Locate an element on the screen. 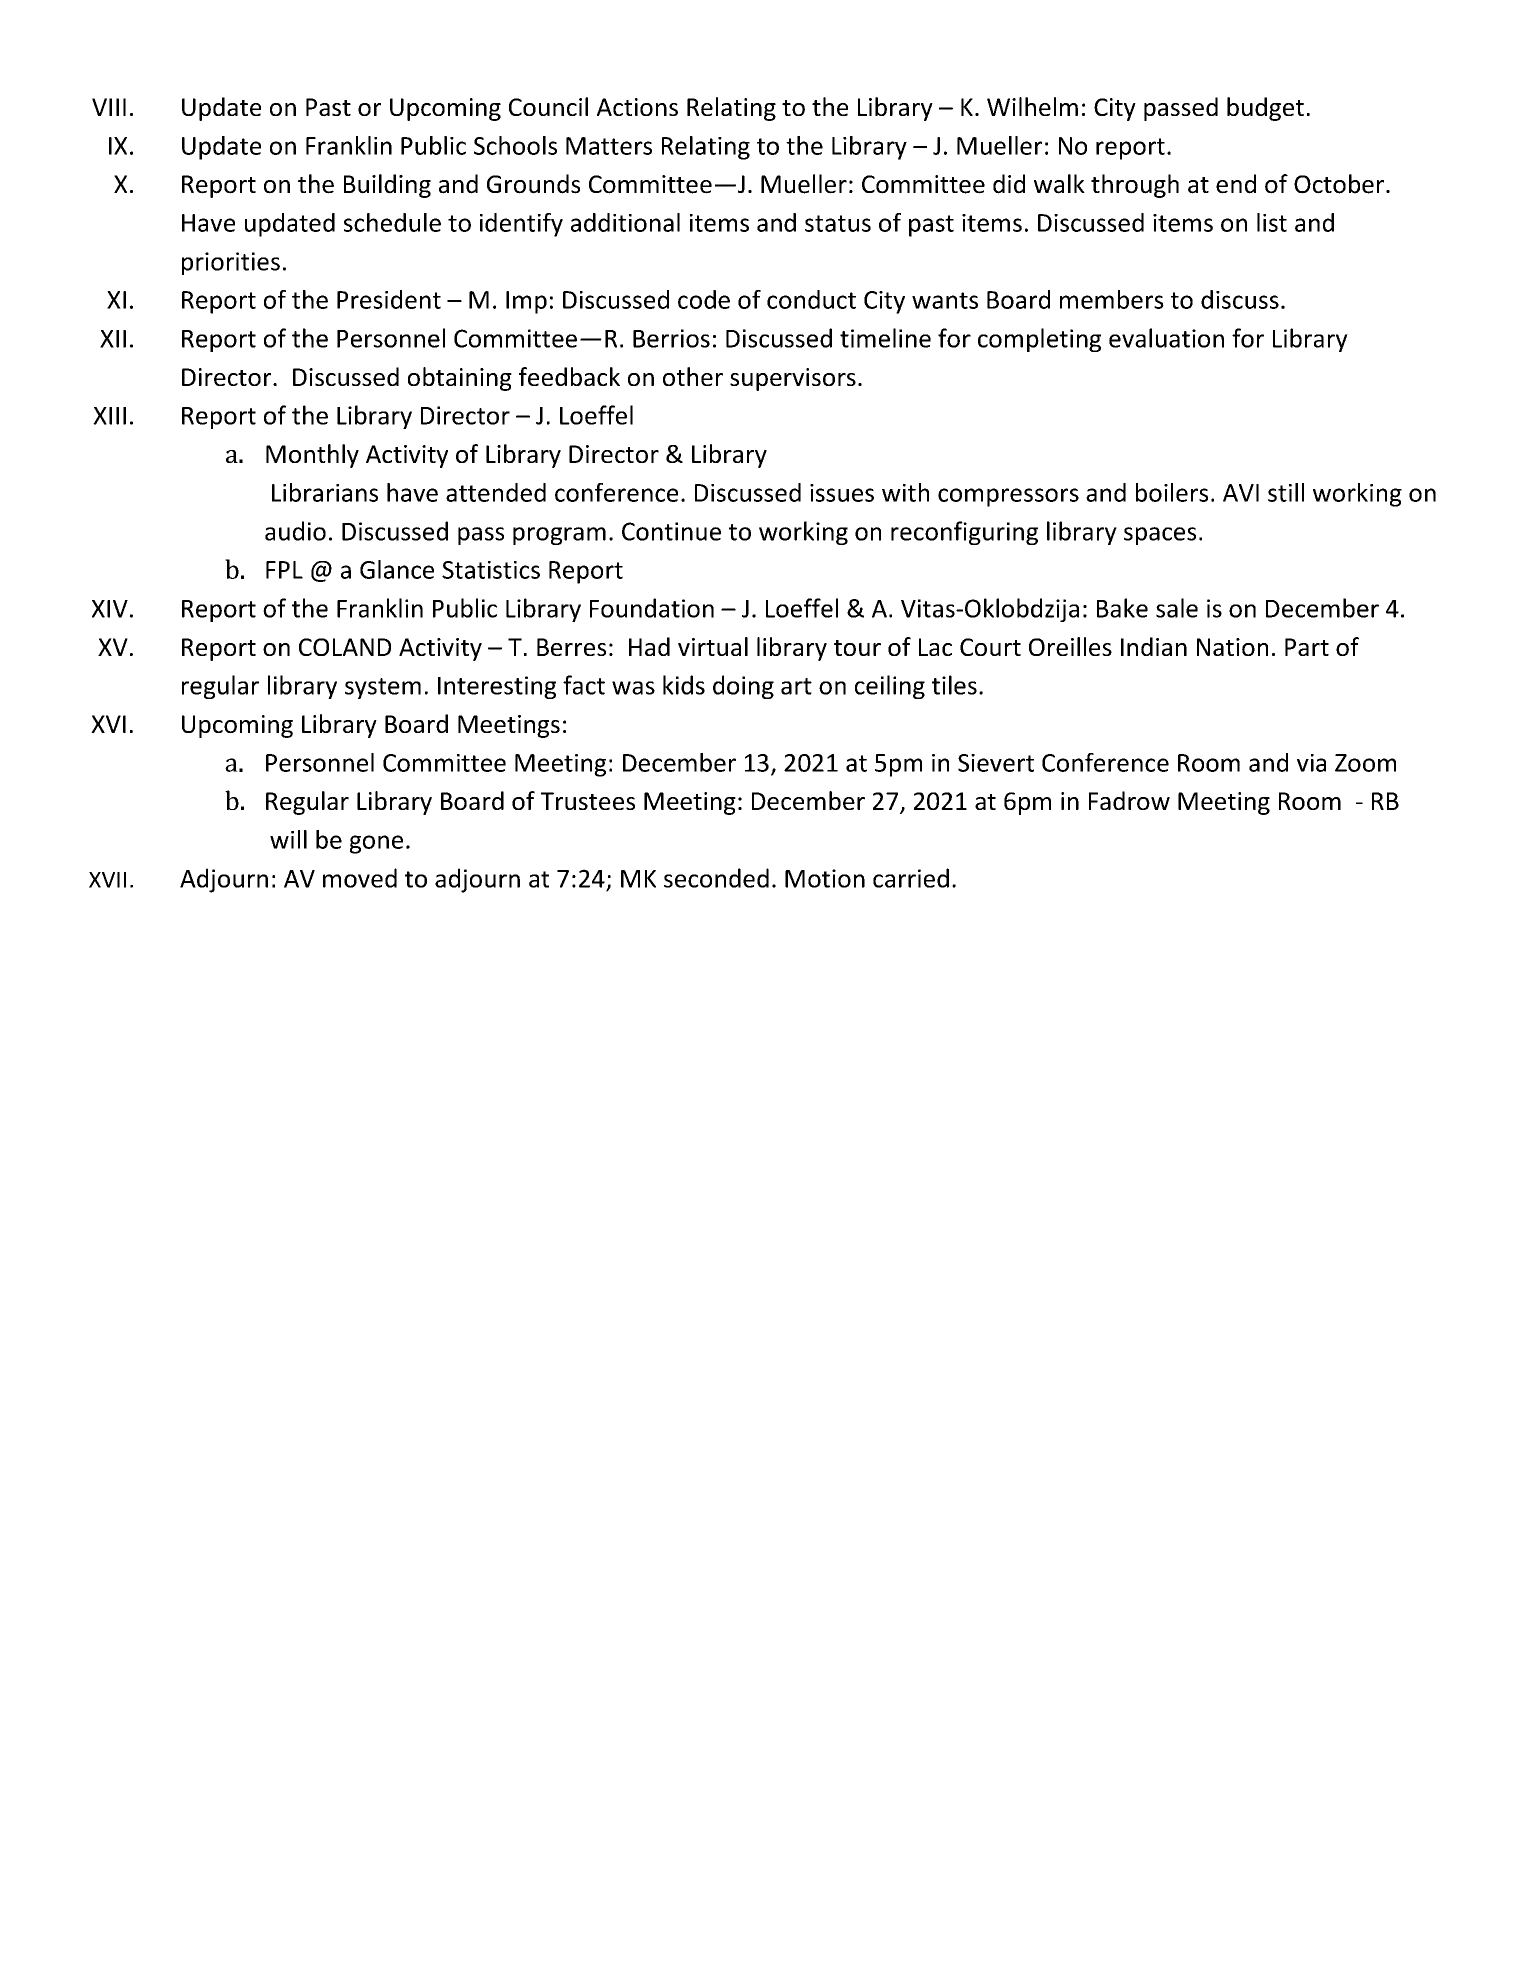 This screenshot has height=1978, width=1529. will is located at coordinates (288, 839).
